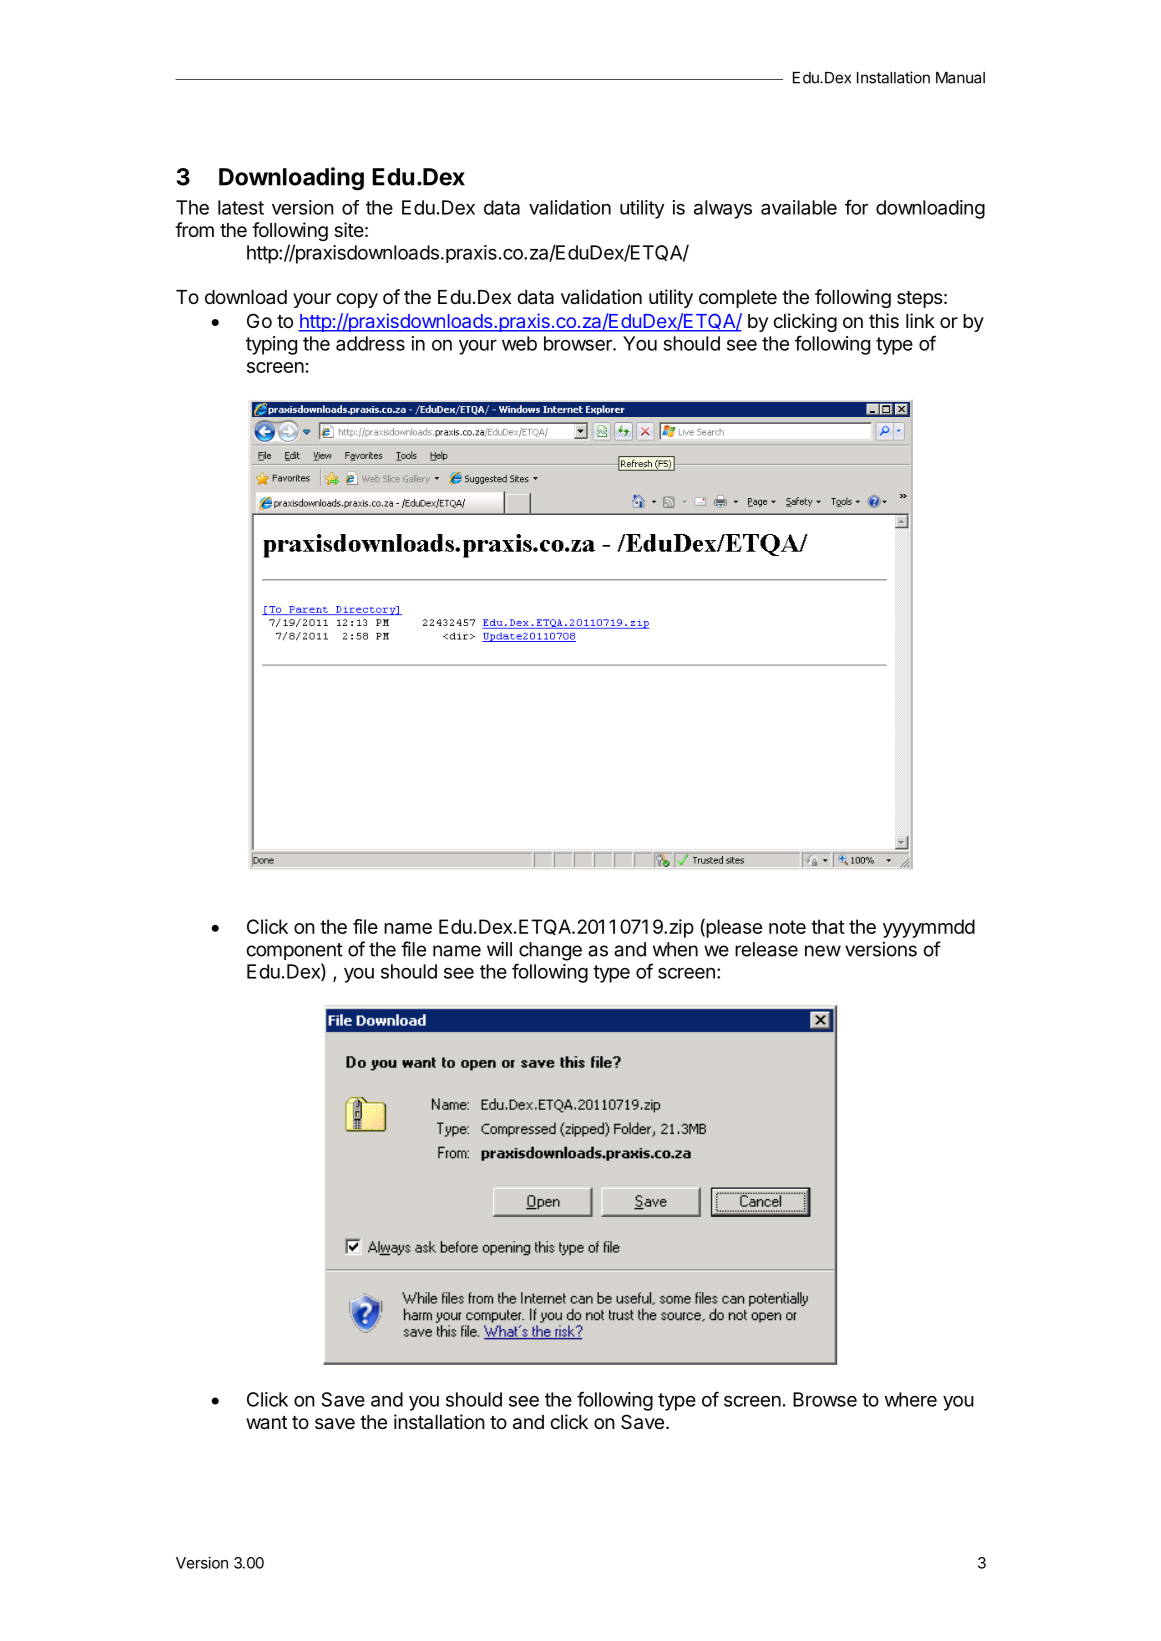 This screenshot has width=1161, height=1641. Describe the element at coordinates (266, 1423) in the screenshot. I see `want` at that location.
